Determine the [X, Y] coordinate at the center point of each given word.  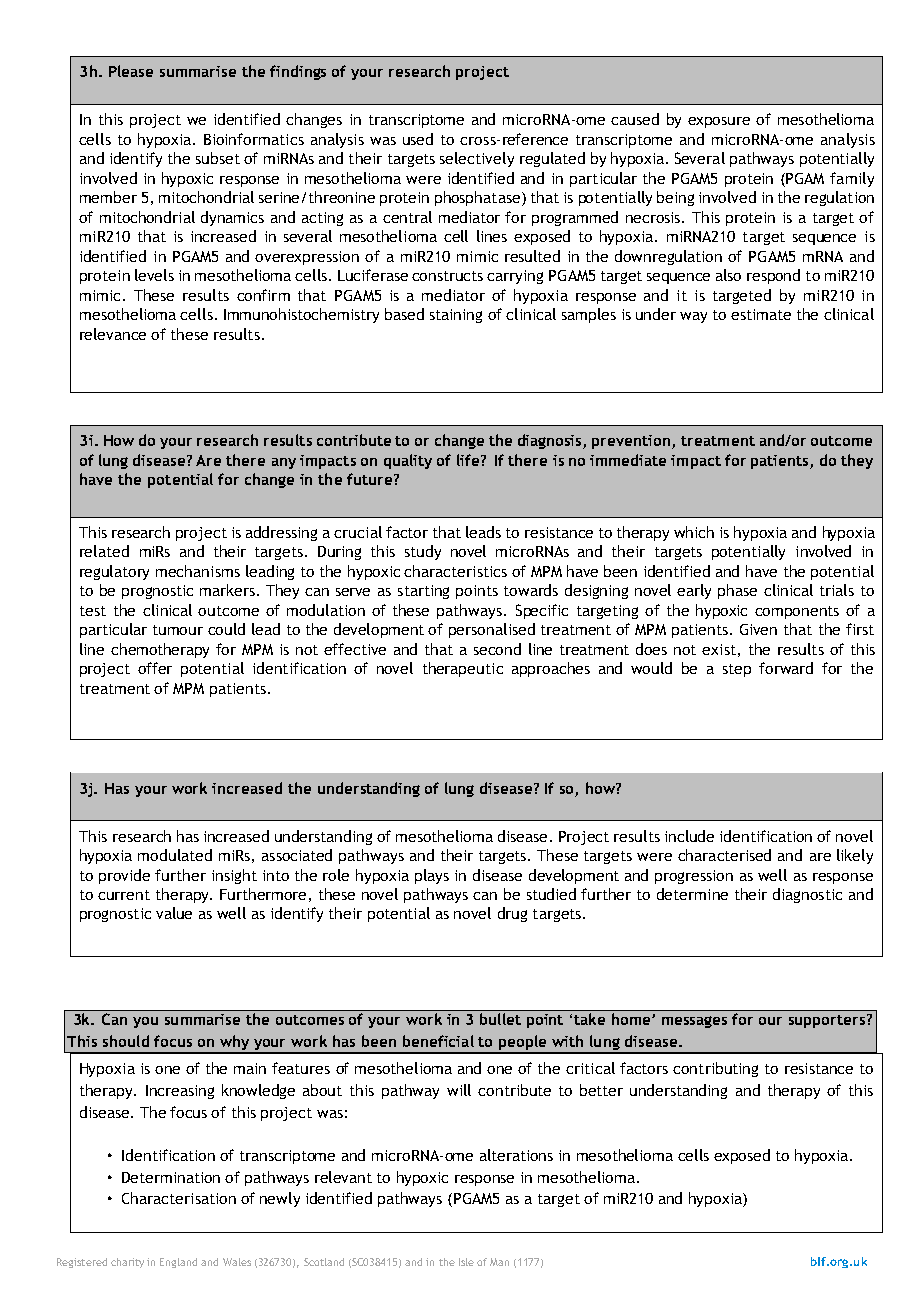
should [126, 1041]
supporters [828, 1021]
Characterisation [179, 1198]
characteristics [455, 571]
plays [432, 876]
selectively [477, 159]
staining [456, 316]
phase [737, 591]
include [689, 836]
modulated [175, 855]
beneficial [438, 1041]
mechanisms [198, 571]
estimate [761, 314]
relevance [113, 334]
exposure [719, 122]
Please [131, 71]
